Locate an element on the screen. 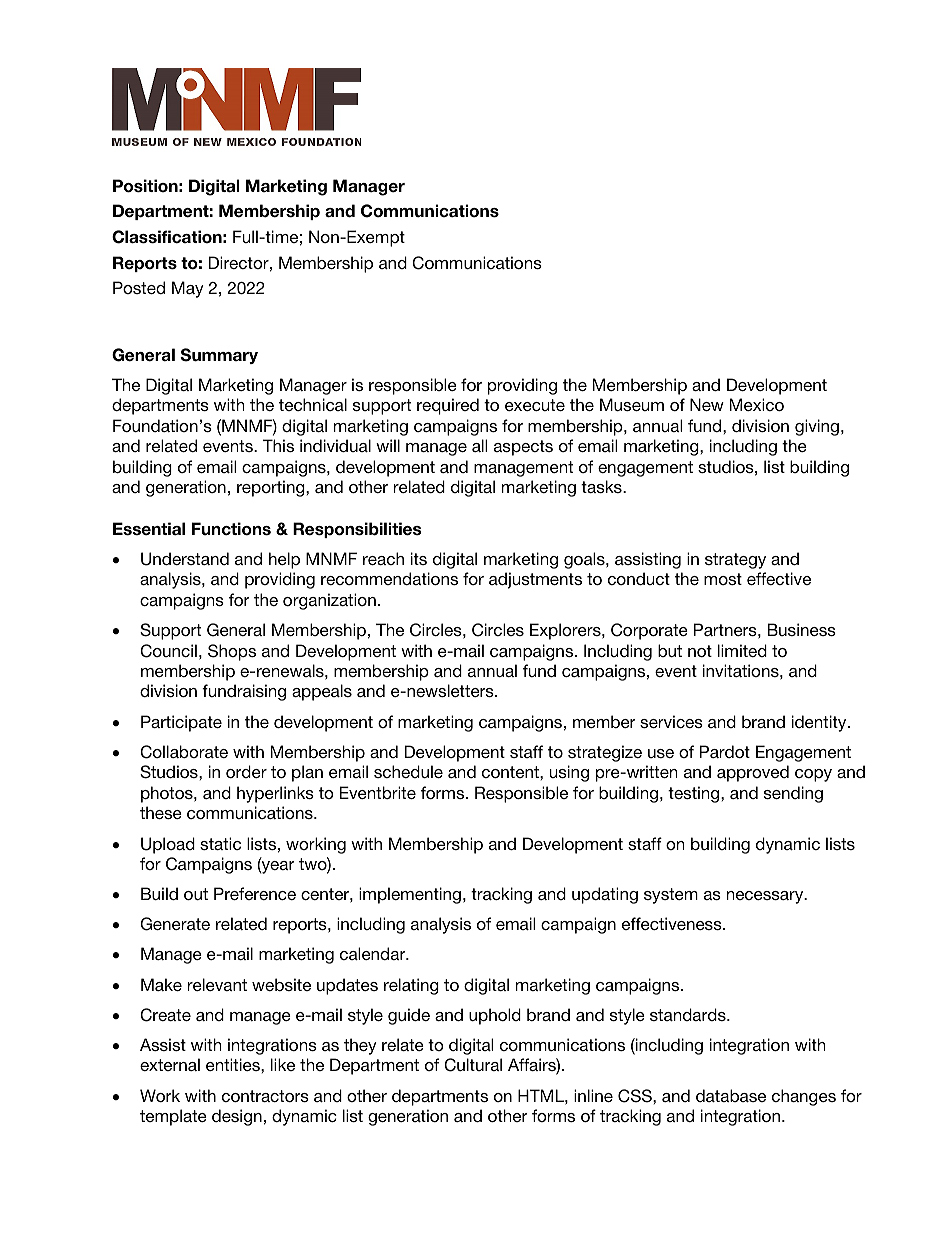 This screenshot has width=952, height=1233. design is located at coordinates (237, 1117).
